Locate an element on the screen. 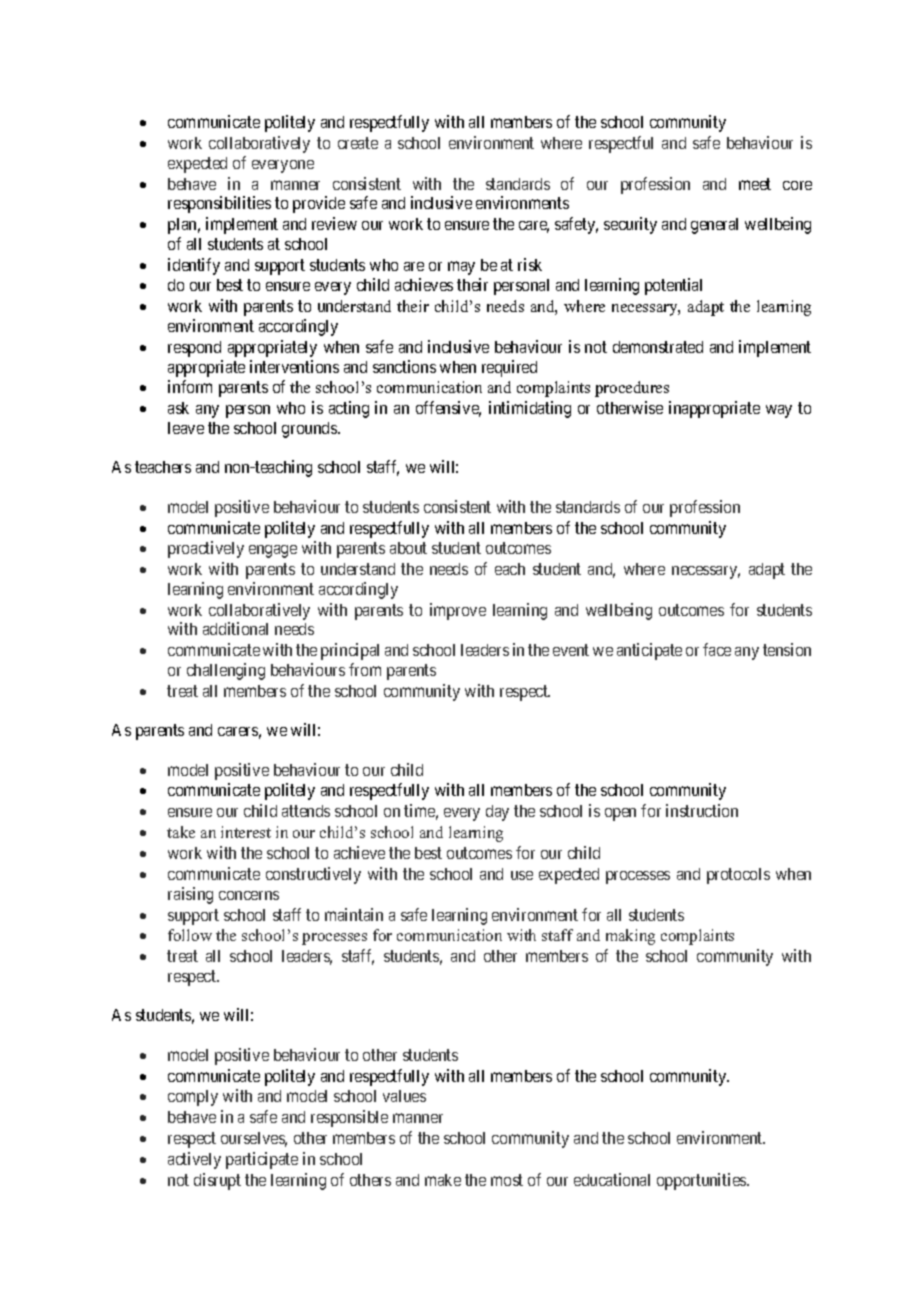 The width and height of the screenshot is (924, 1308). concerns is located at coordinates (249, 895).
